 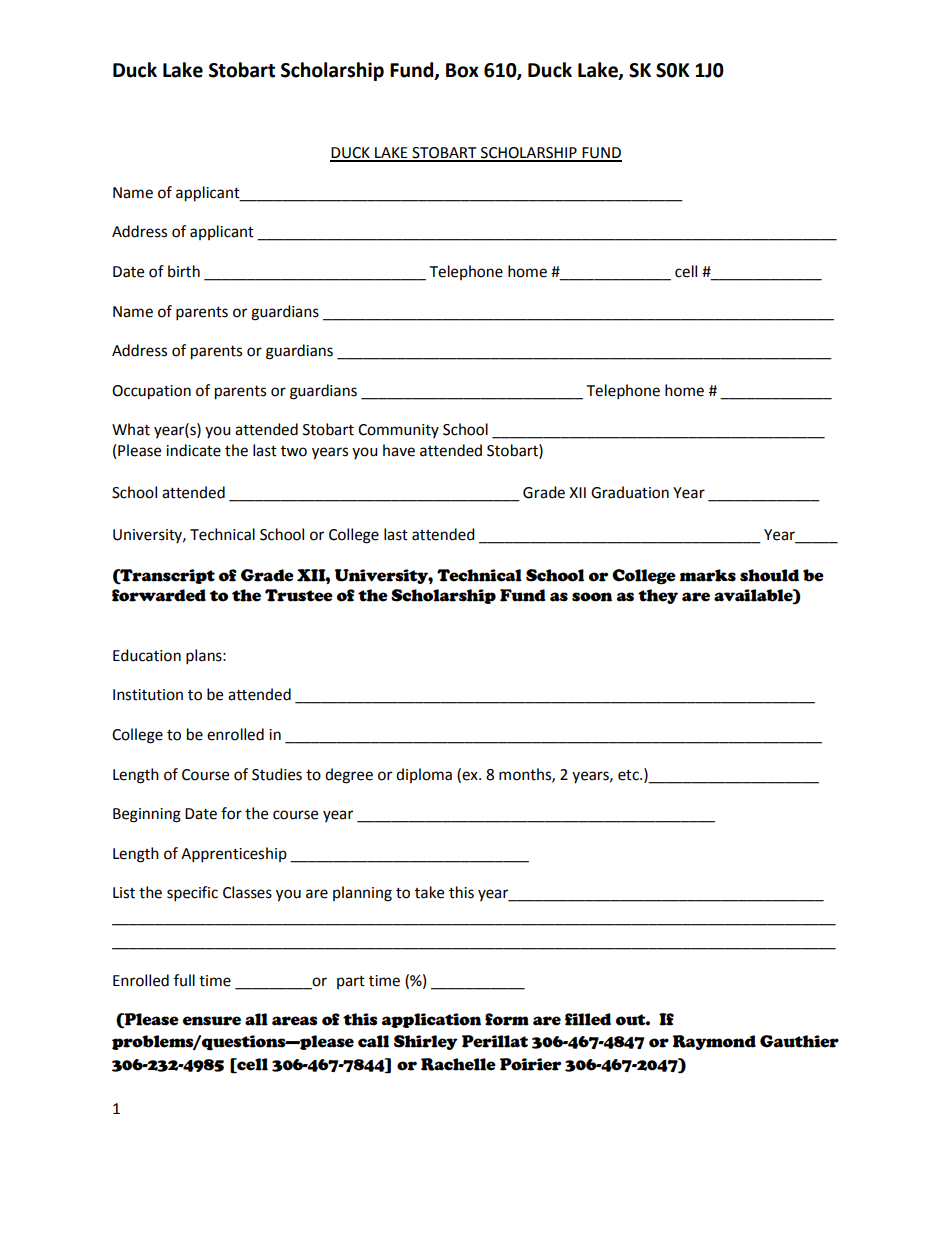 I want to click on application, so click(x=431, y=1020).
